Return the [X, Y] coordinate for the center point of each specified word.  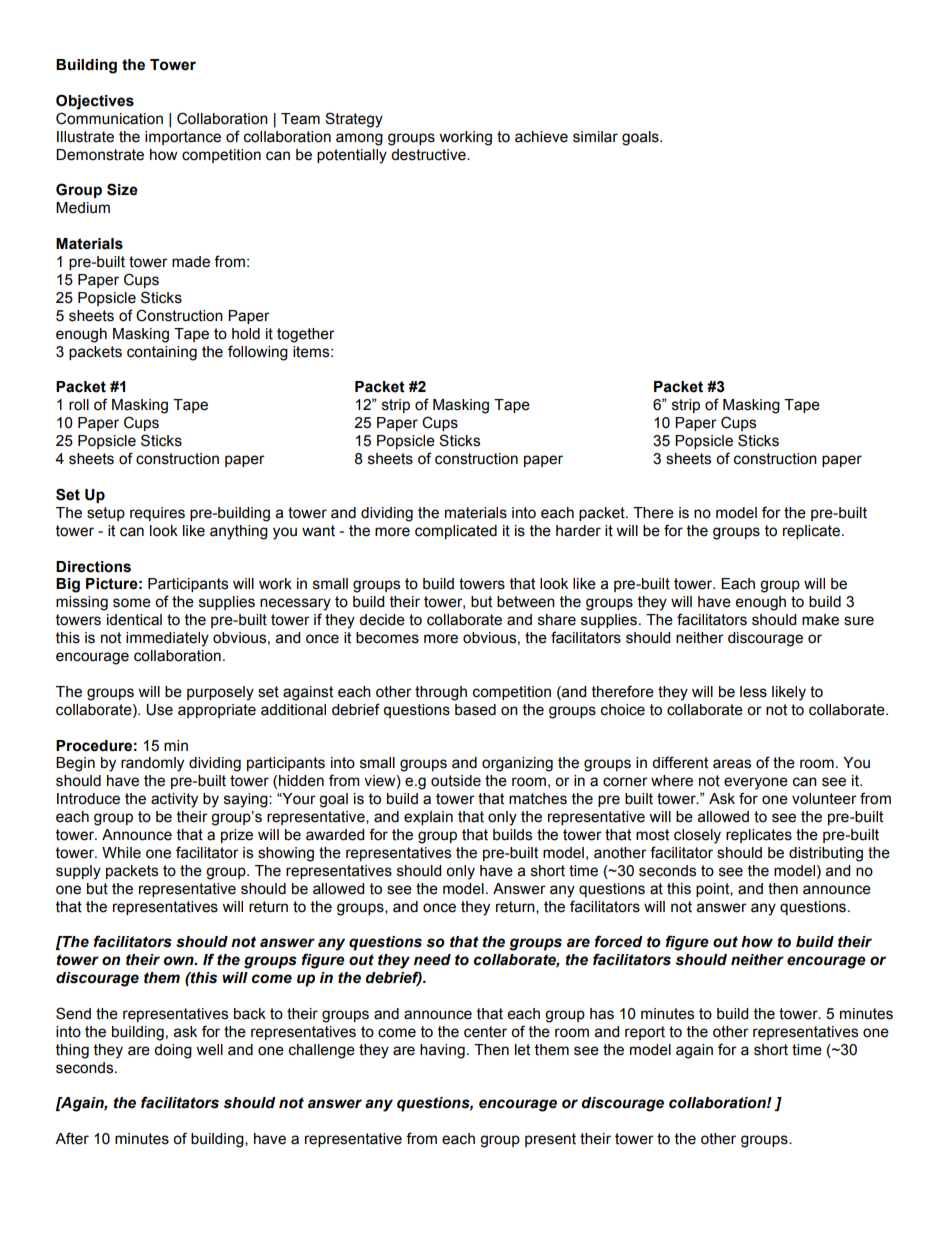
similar [595, 137]
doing [173, 1051]
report [645, 1033]
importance [183, 138]
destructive [429, 155]
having [442, 1051]
